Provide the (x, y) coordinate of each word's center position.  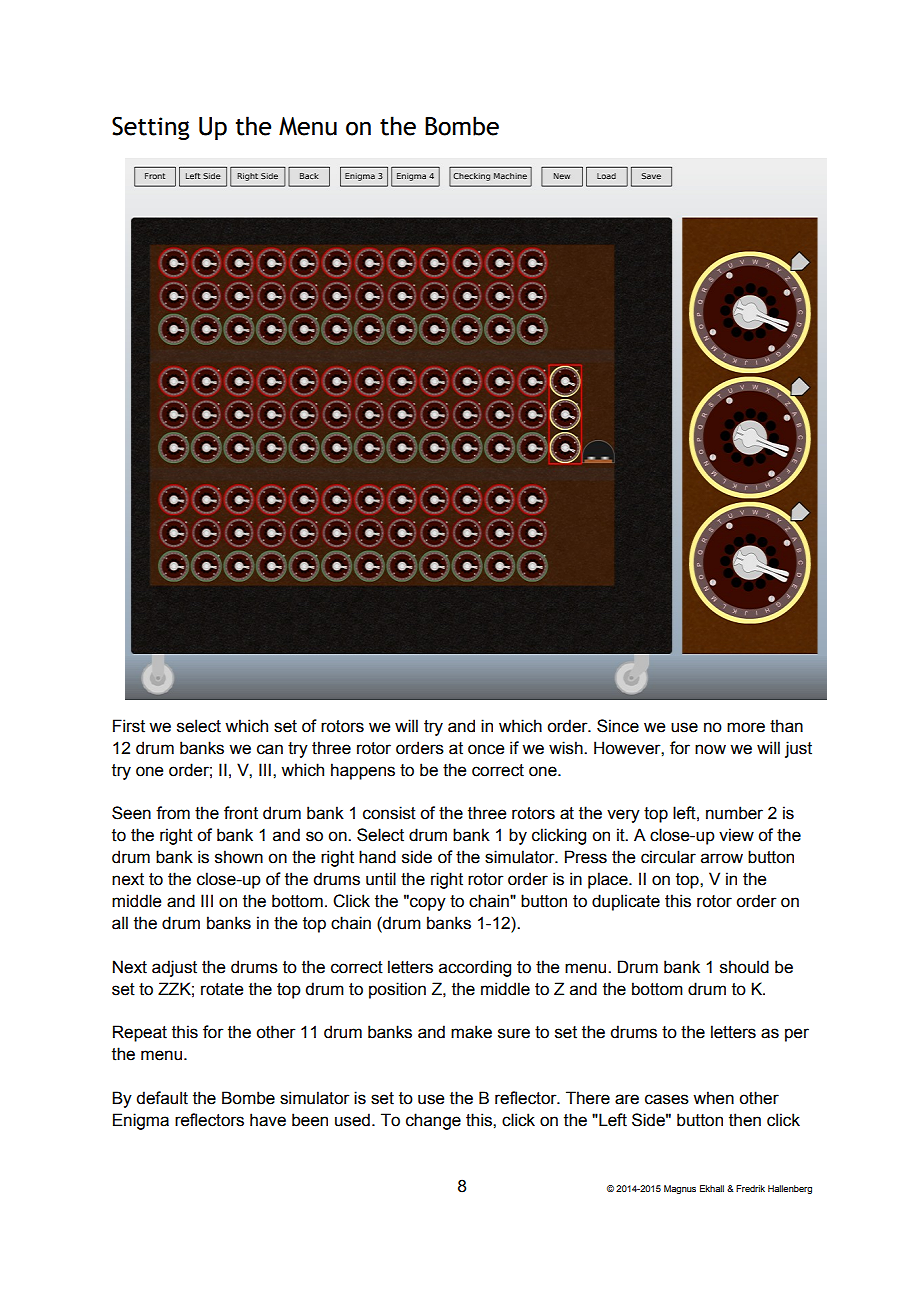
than (786, 726)
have (268, 1120)
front (241, 813)
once (486, 749)
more (746, 727)
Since (618, 726)
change (433, 1121)
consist (389, 813)
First (129, 726)
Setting (150, 128)
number (734, 813)
